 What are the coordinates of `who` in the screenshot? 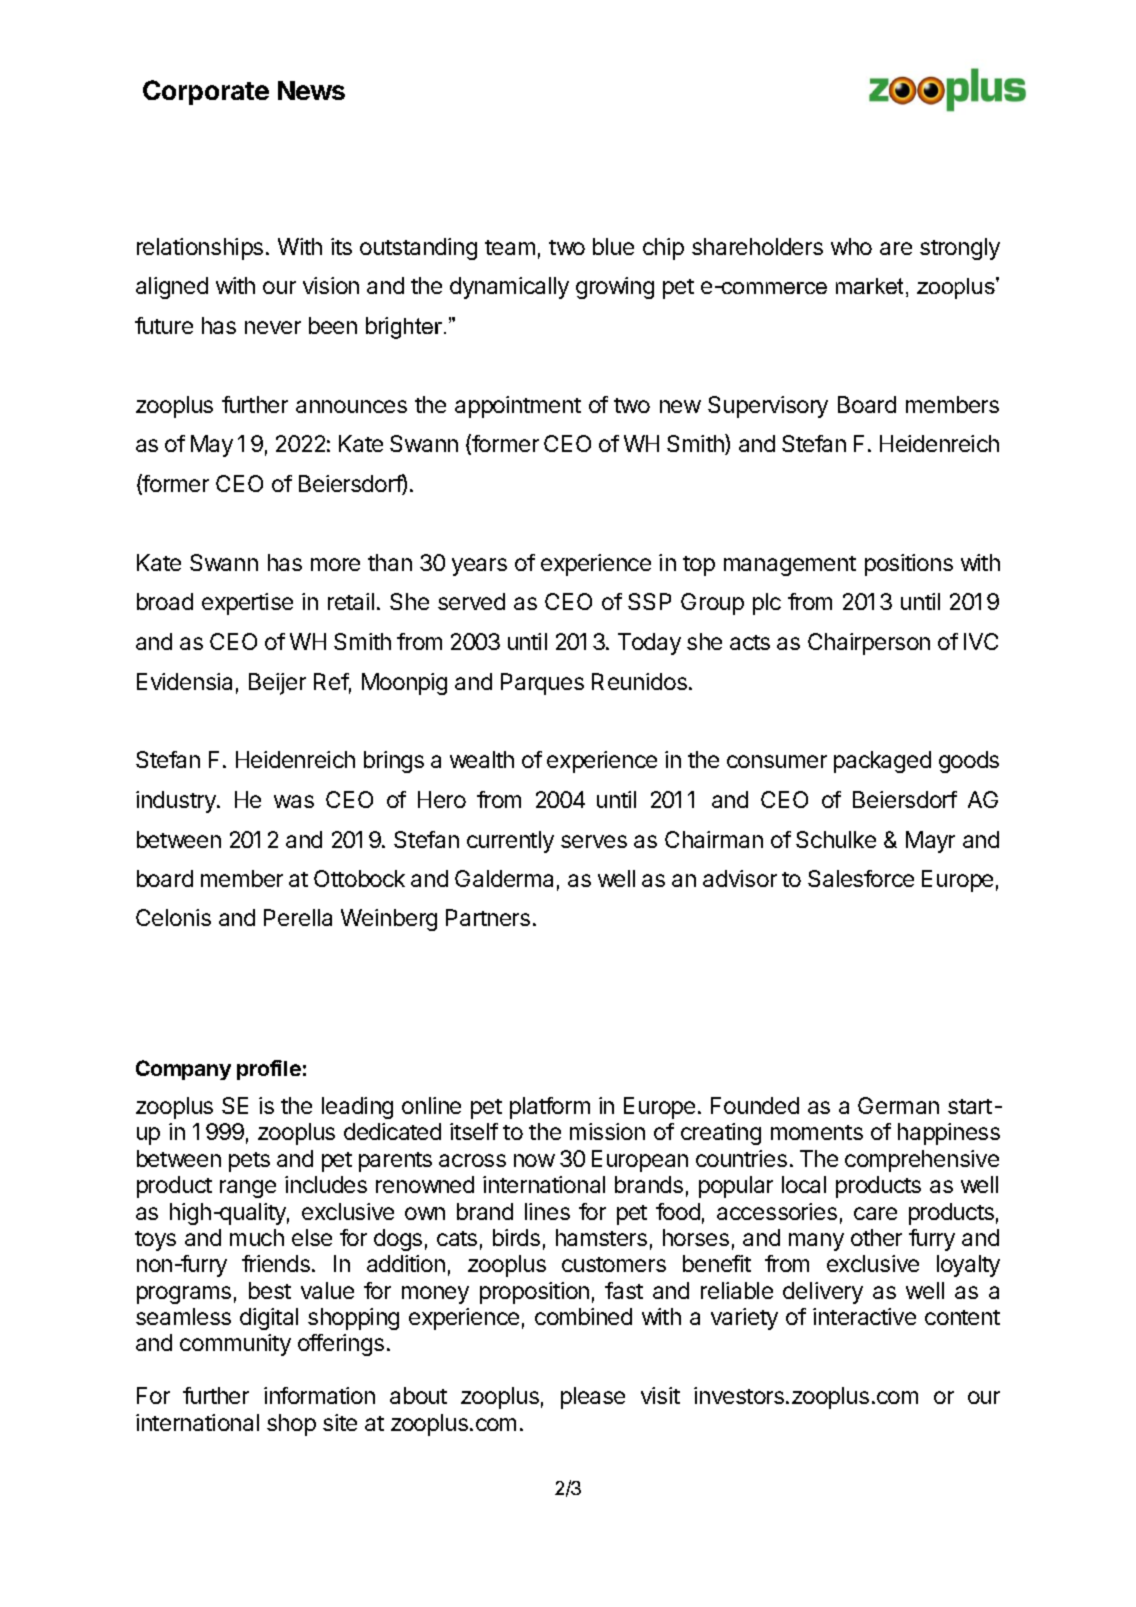 It's located at (851, 246).
